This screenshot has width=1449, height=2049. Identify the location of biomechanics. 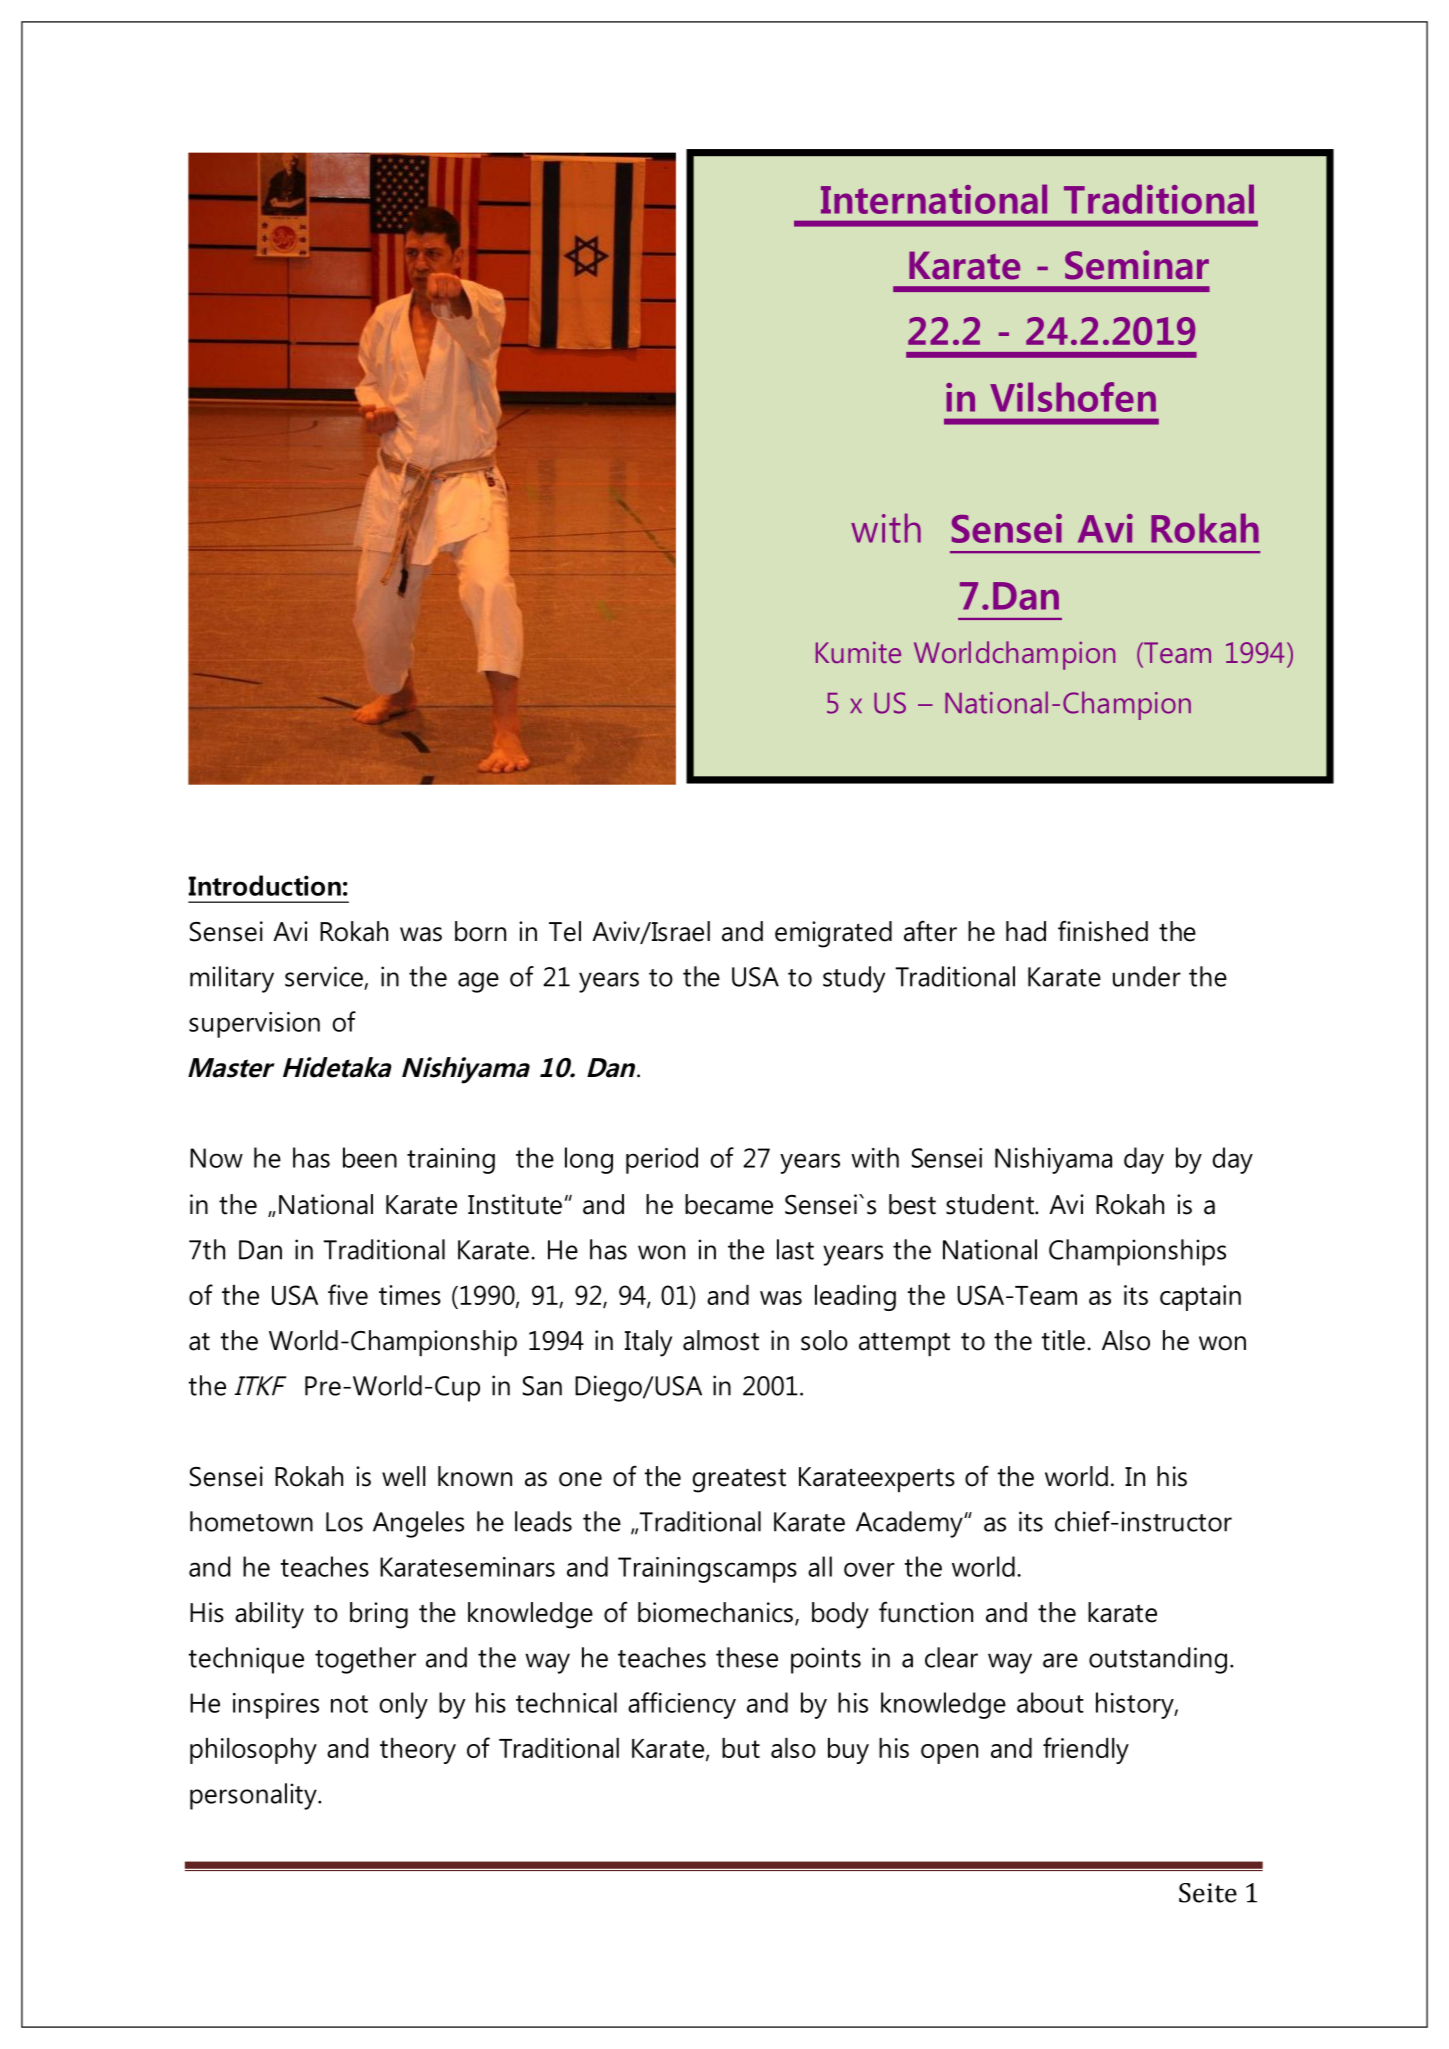
(715, 1612).
